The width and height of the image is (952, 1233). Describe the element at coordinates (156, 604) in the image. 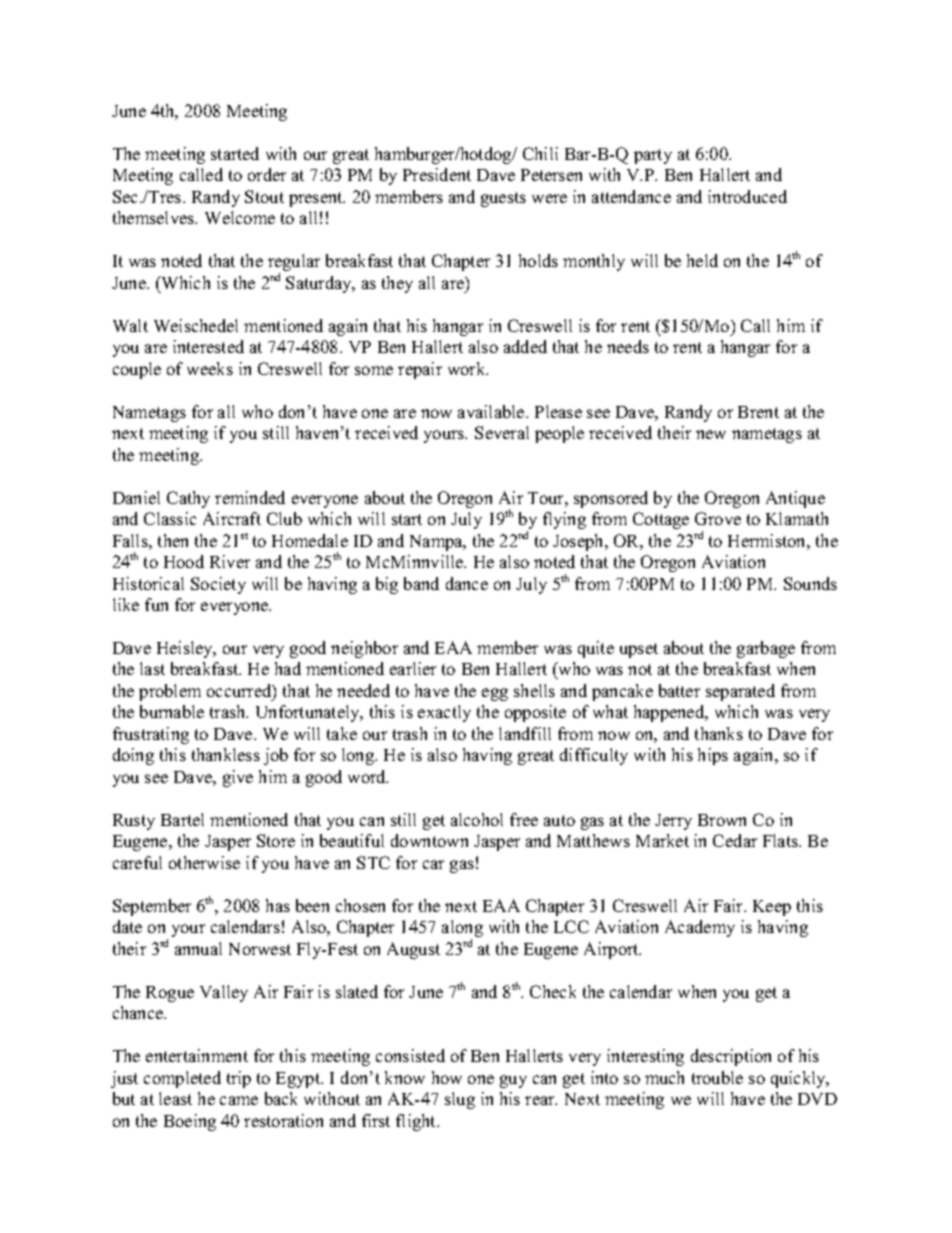

I see `fun` at that location.
